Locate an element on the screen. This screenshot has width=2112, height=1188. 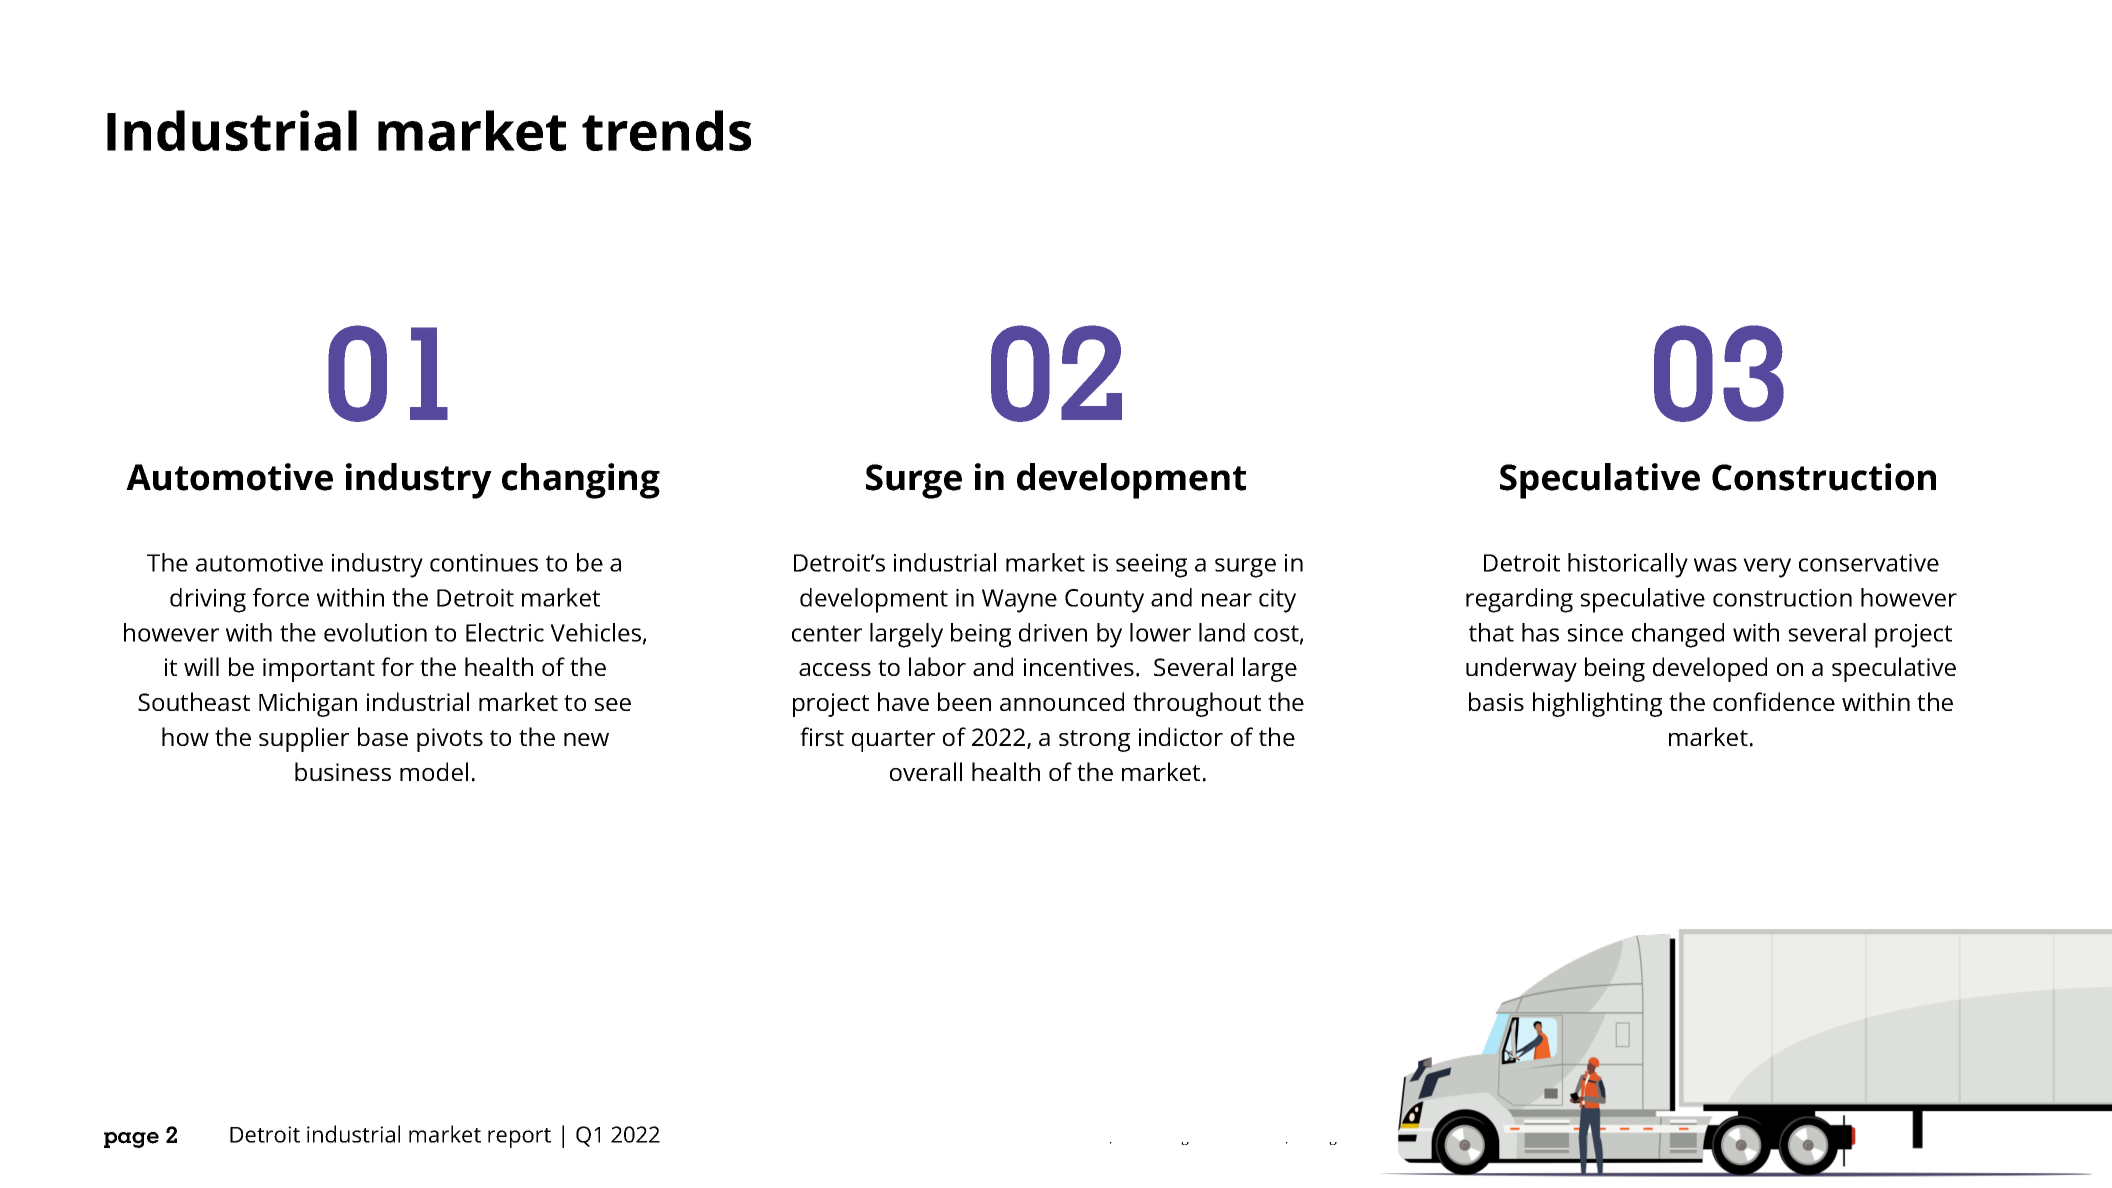
changing is located at coordinates (581, 481).
